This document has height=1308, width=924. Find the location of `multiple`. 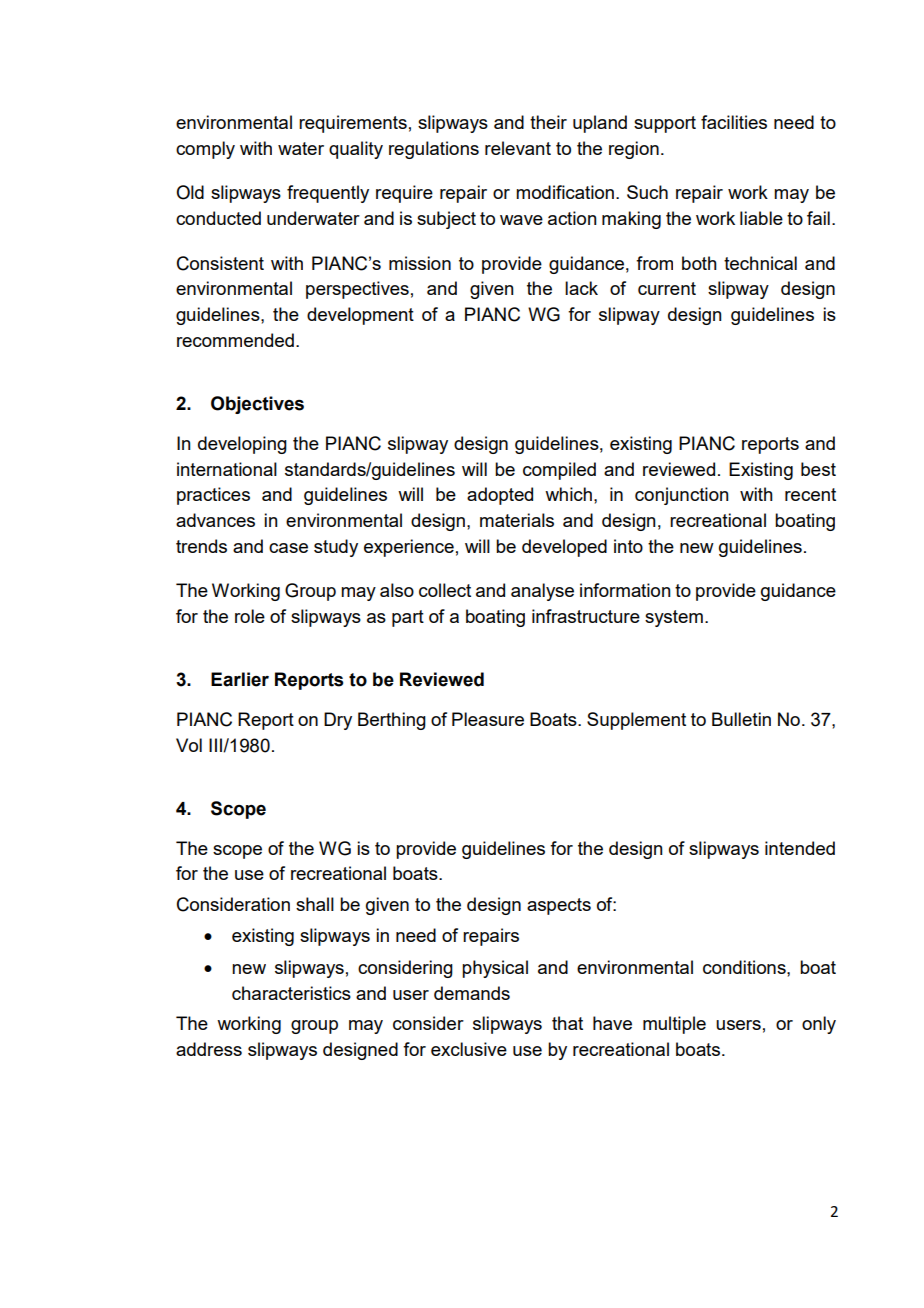

multiple is located at coordinates (674, 1025).
